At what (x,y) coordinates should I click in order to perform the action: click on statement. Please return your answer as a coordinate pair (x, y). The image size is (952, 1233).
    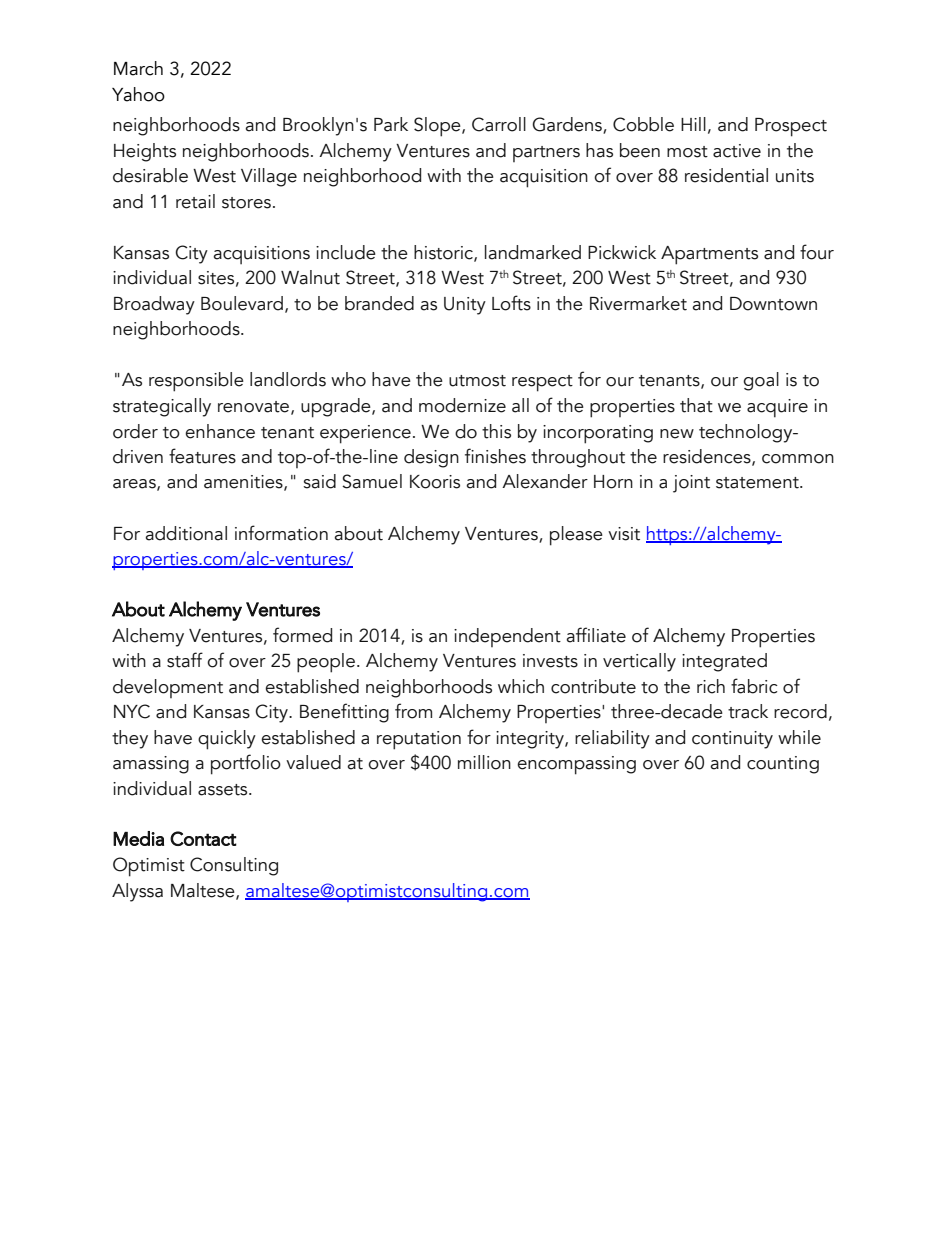
    Looking at the image, I should click on (758, 483).
